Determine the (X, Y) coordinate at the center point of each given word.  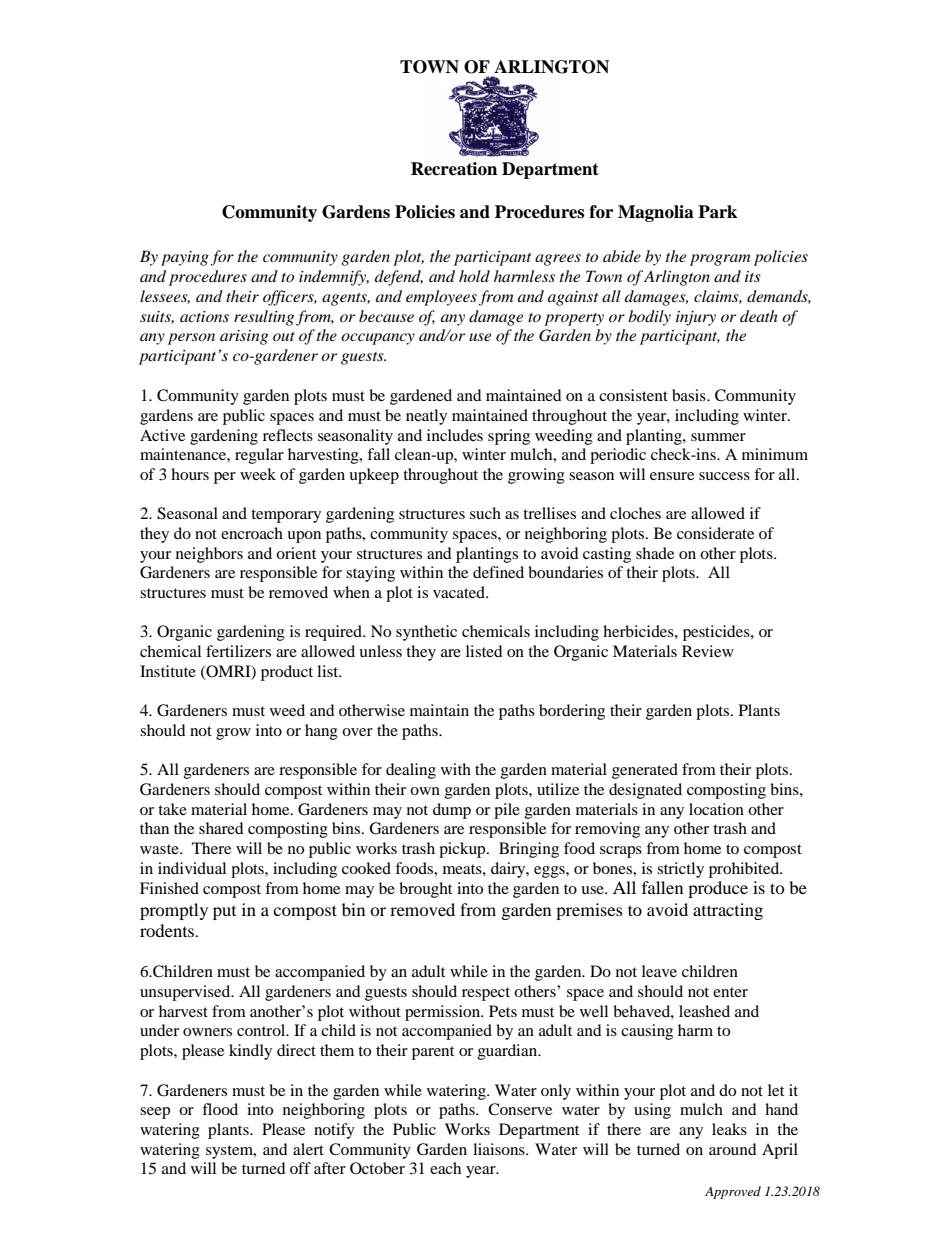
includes (455, 435)
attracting (728, 911)
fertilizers (238, 651)
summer (718, 437)
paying (185, 258)
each (445, 1168)
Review (708, 651)
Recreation (454, 169)
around (733, 1149)
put (224, 913)
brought (425, 890)
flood (220, 1109)
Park (717, 212)
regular (259, 456)
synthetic (426, 633)
